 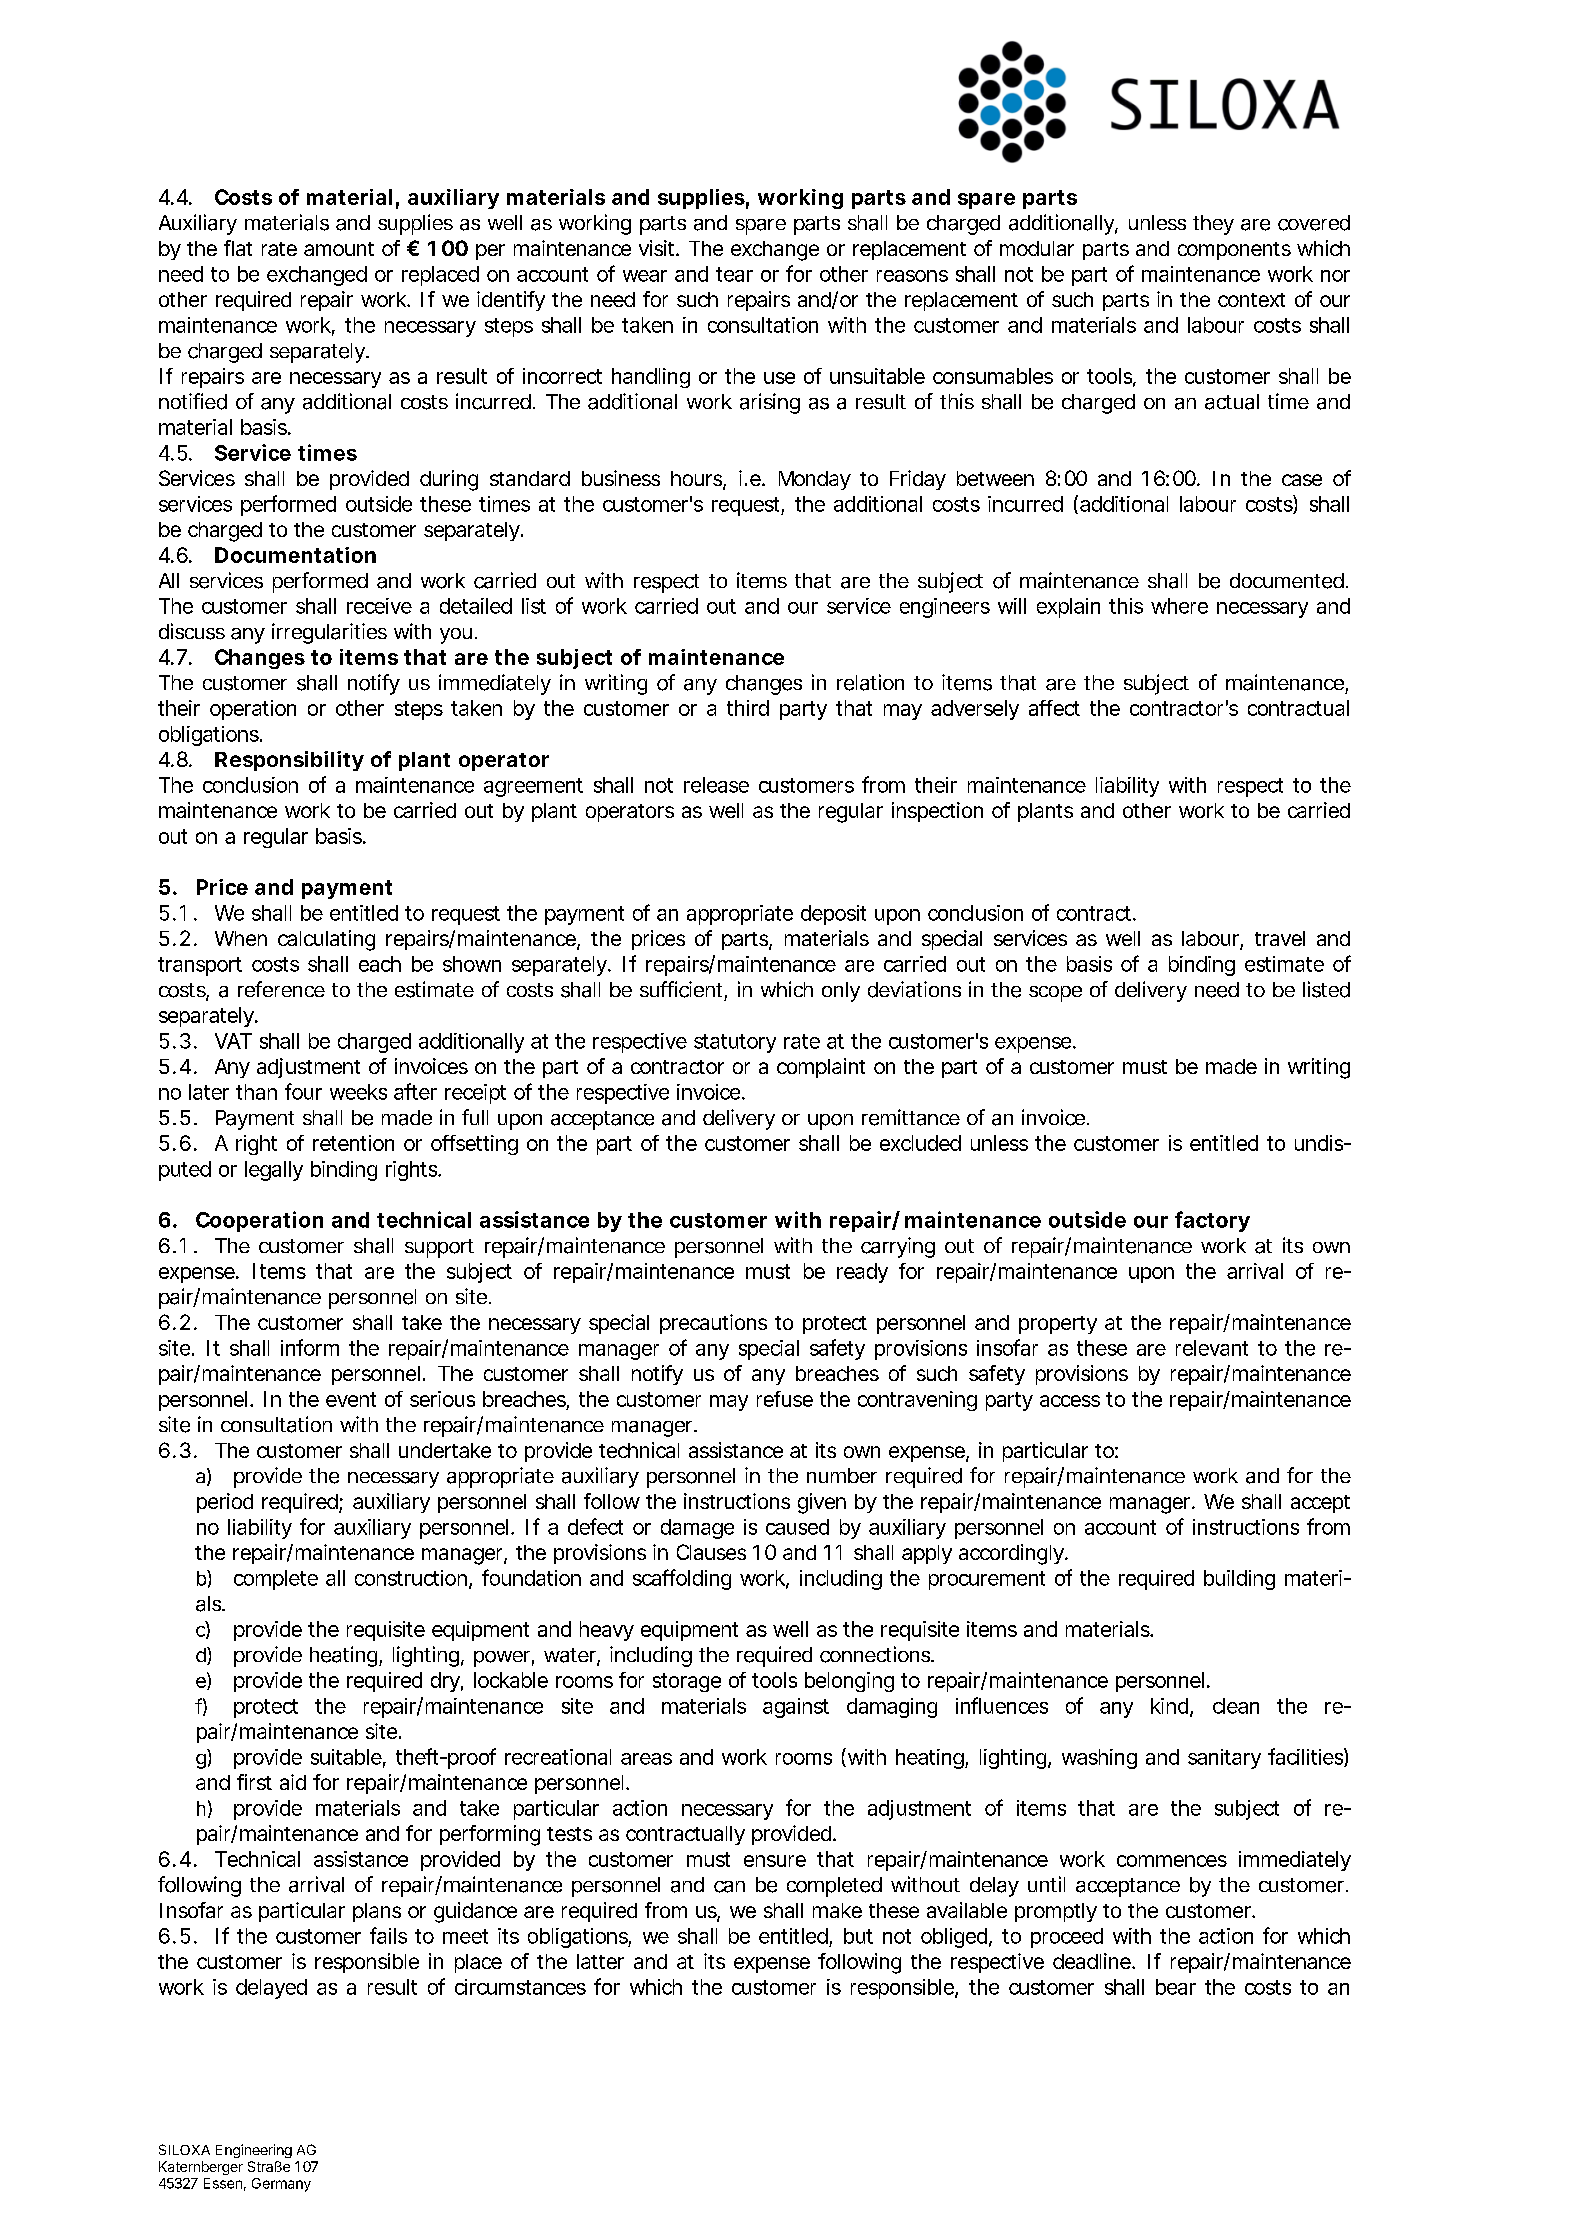 What do you see at coordinates (254, 2151) in the image?
I see `Engineering` at bounding box center [254, 2151].
